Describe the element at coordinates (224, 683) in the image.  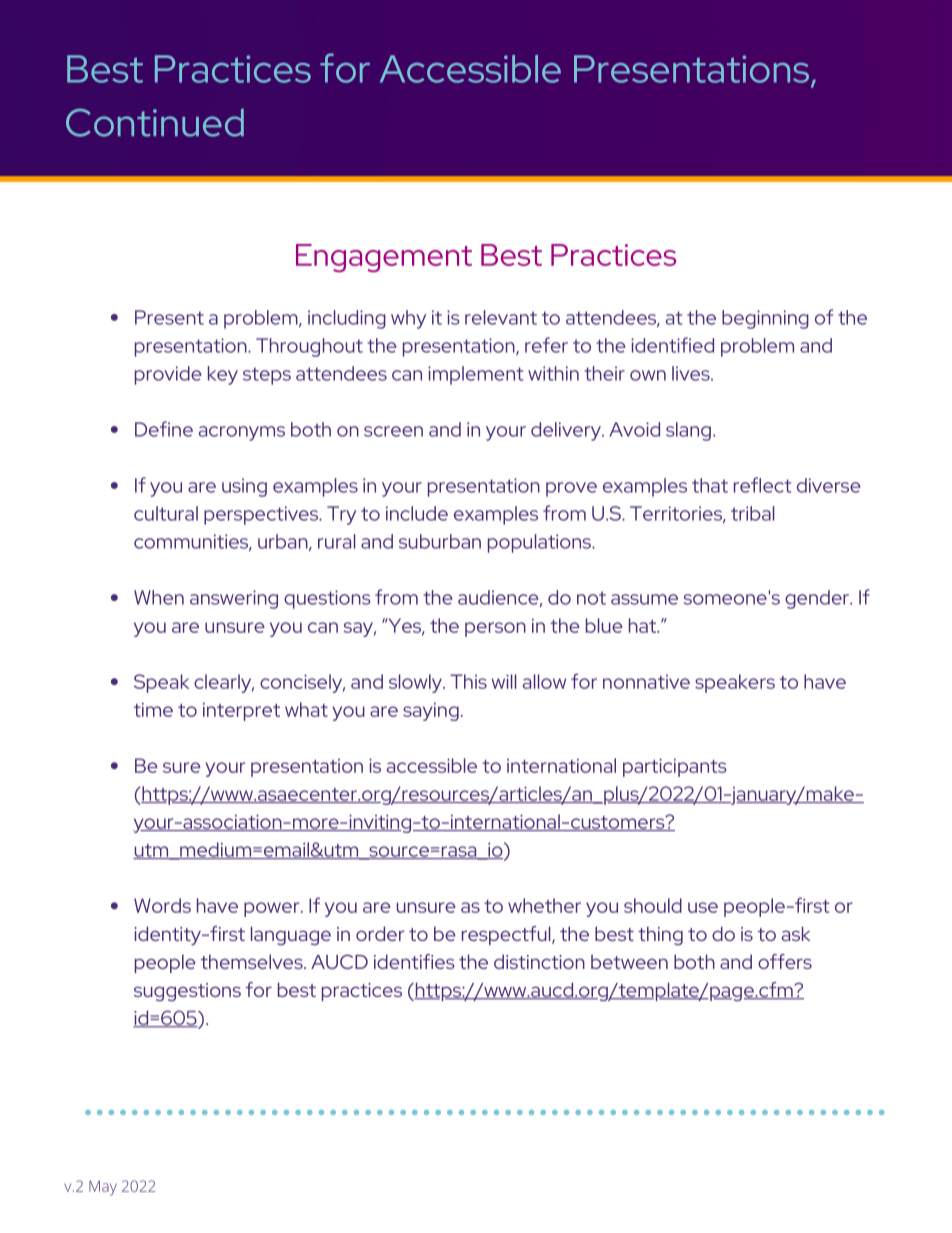
I see `clearly` at that location.
